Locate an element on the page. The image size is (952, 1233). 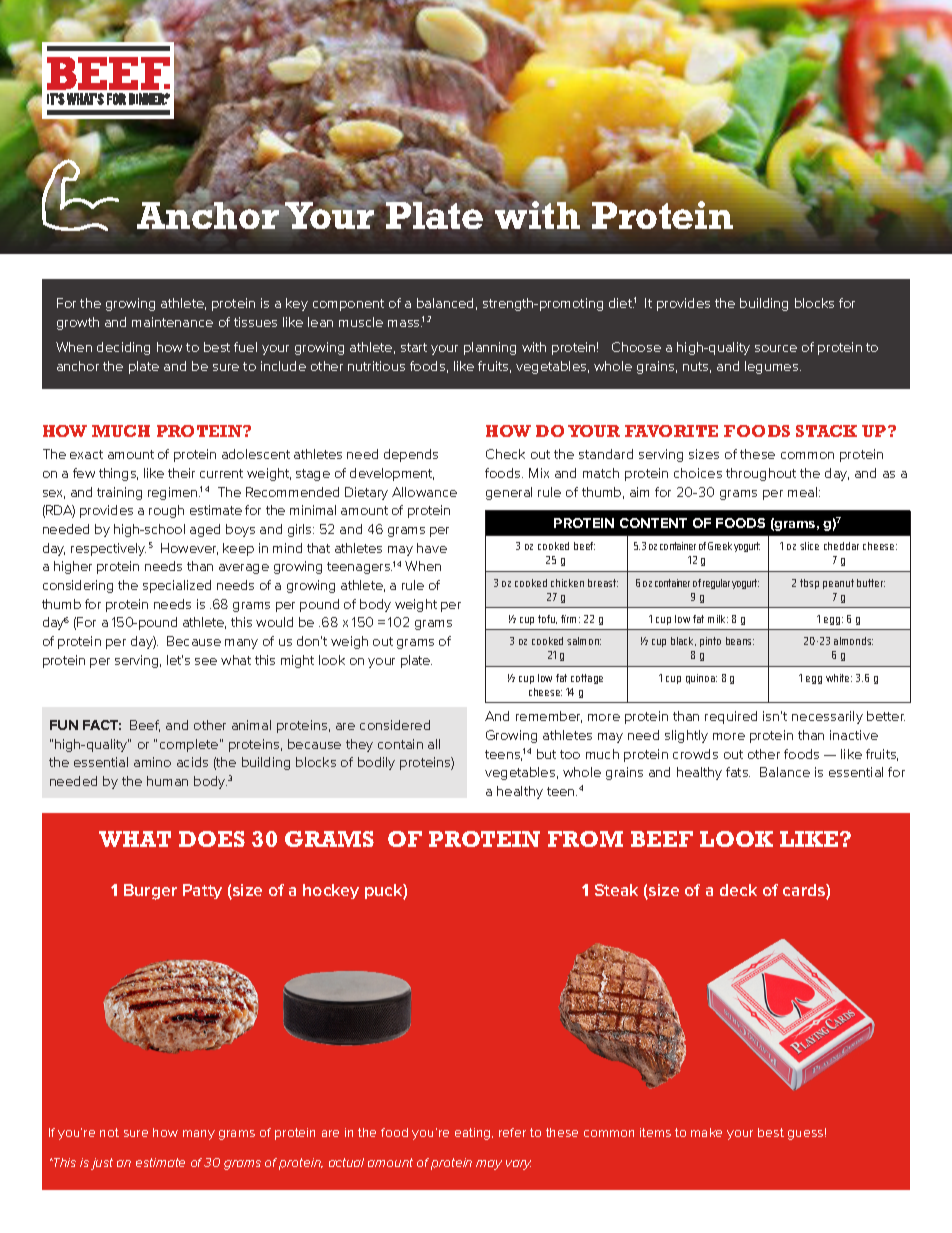
amino is located at coordinates (152, 762).
